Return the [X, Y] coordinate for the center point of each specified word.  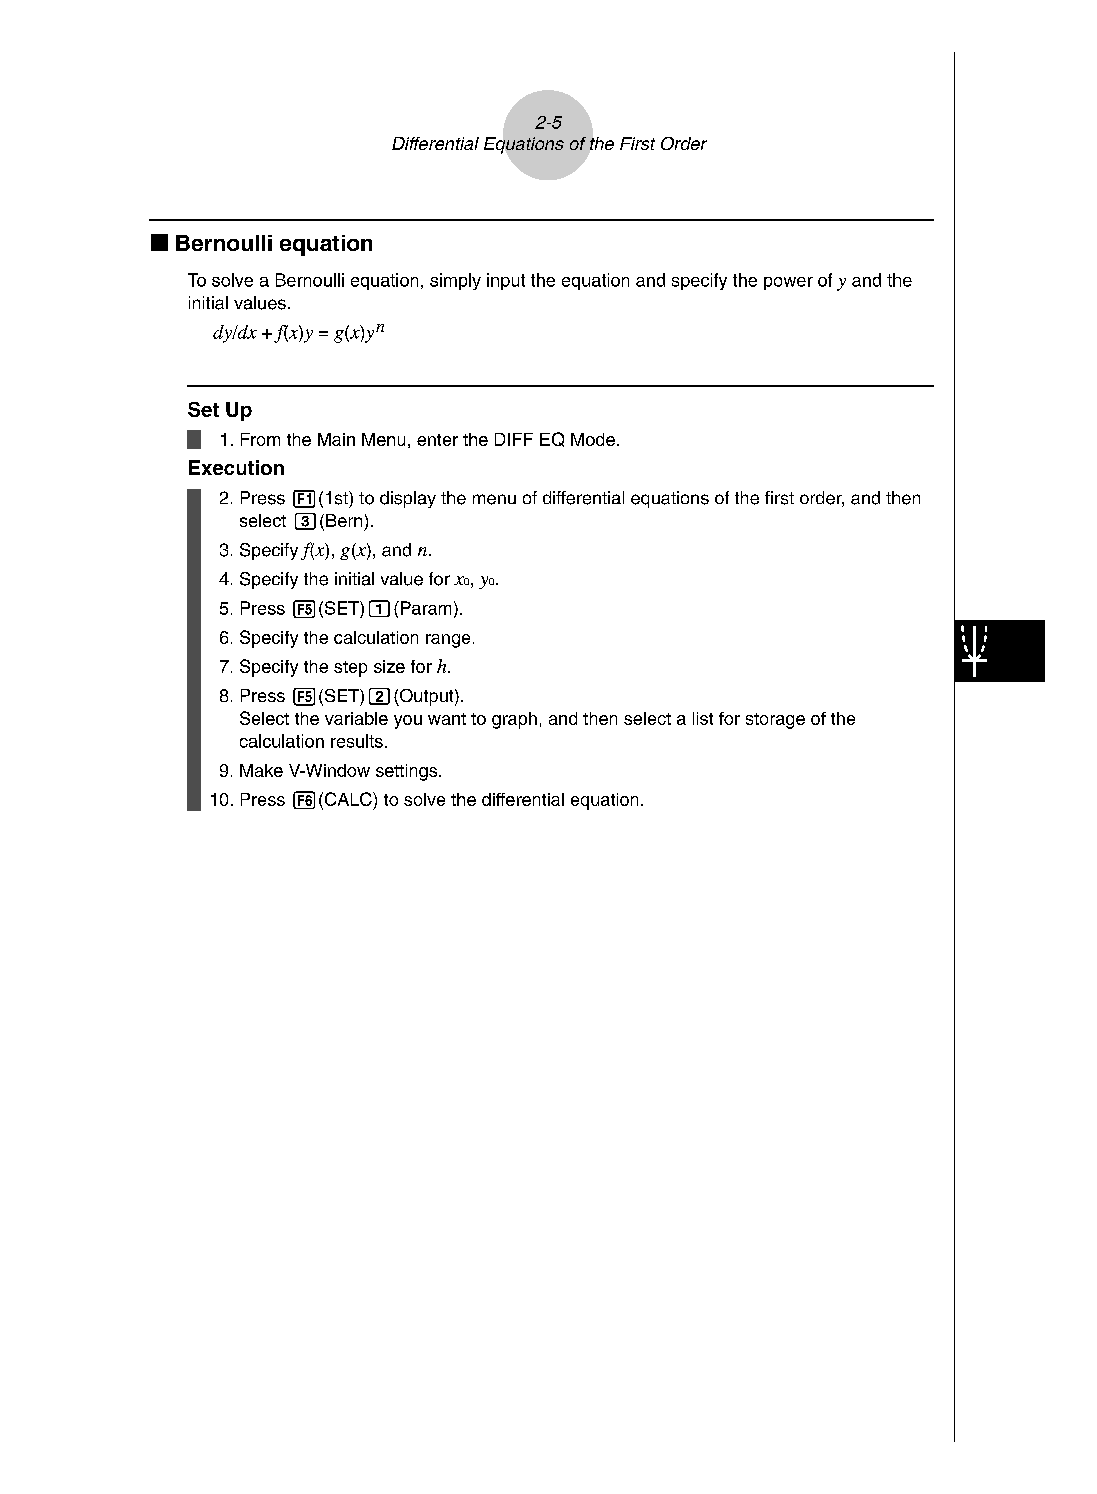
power [788, 283]
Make [261, 770]
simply [455, 281]
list [703, 718]
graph [514, 720]
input [506, 281]
